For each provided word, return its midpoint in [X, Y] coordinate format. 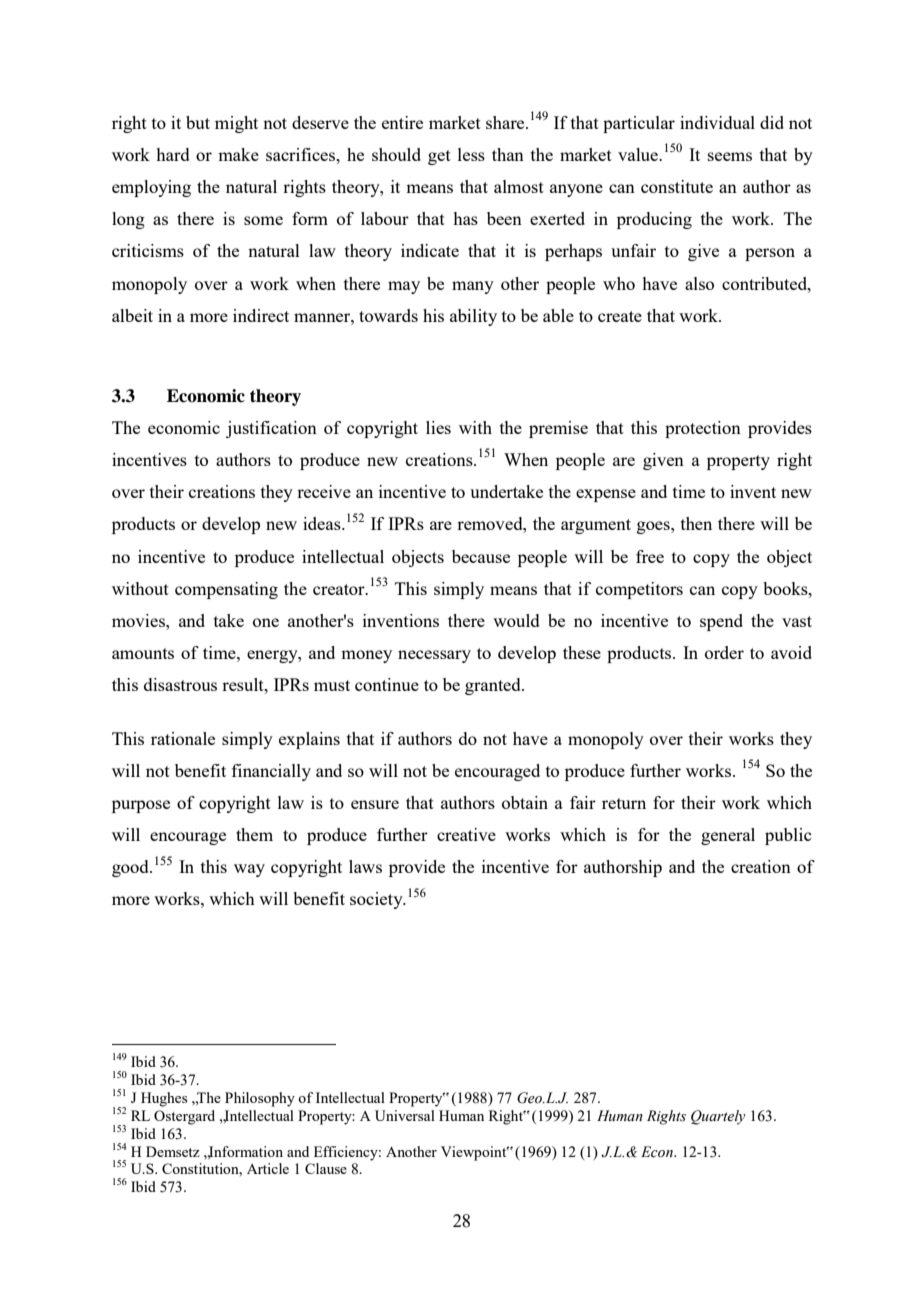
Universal [405, 1115]
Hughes [164, 1099]
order [724, 652]
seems [730, 156]
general [728, 836]
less [471, 154]
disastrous [180, 684]
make [238, 154]
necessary [434, 656]
